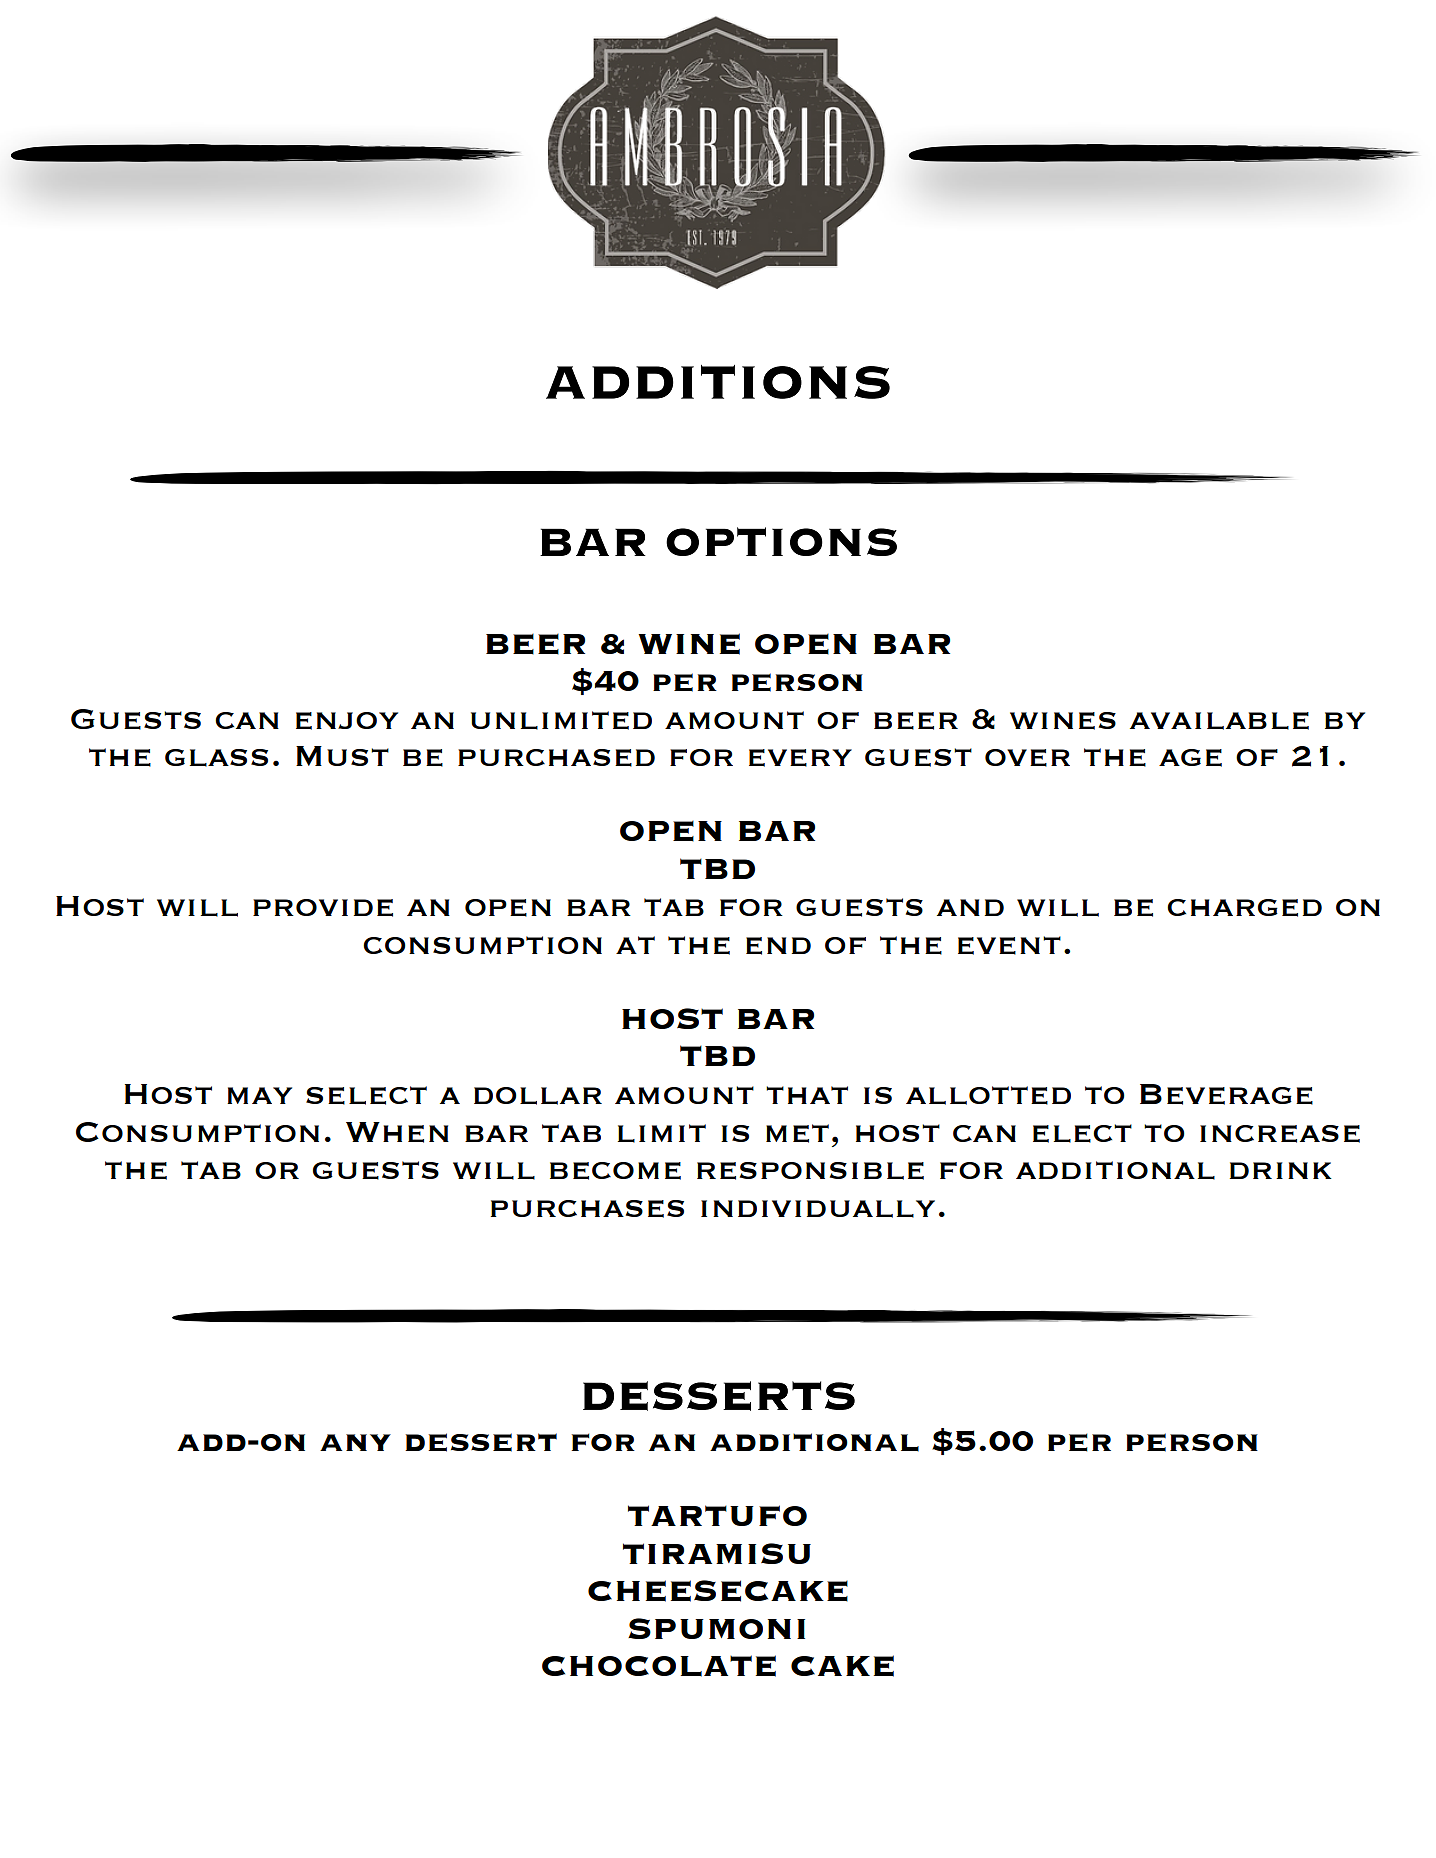  Describe the element at coordinates (718, 382) in the page. I see `ADDITIONS` at that location.
